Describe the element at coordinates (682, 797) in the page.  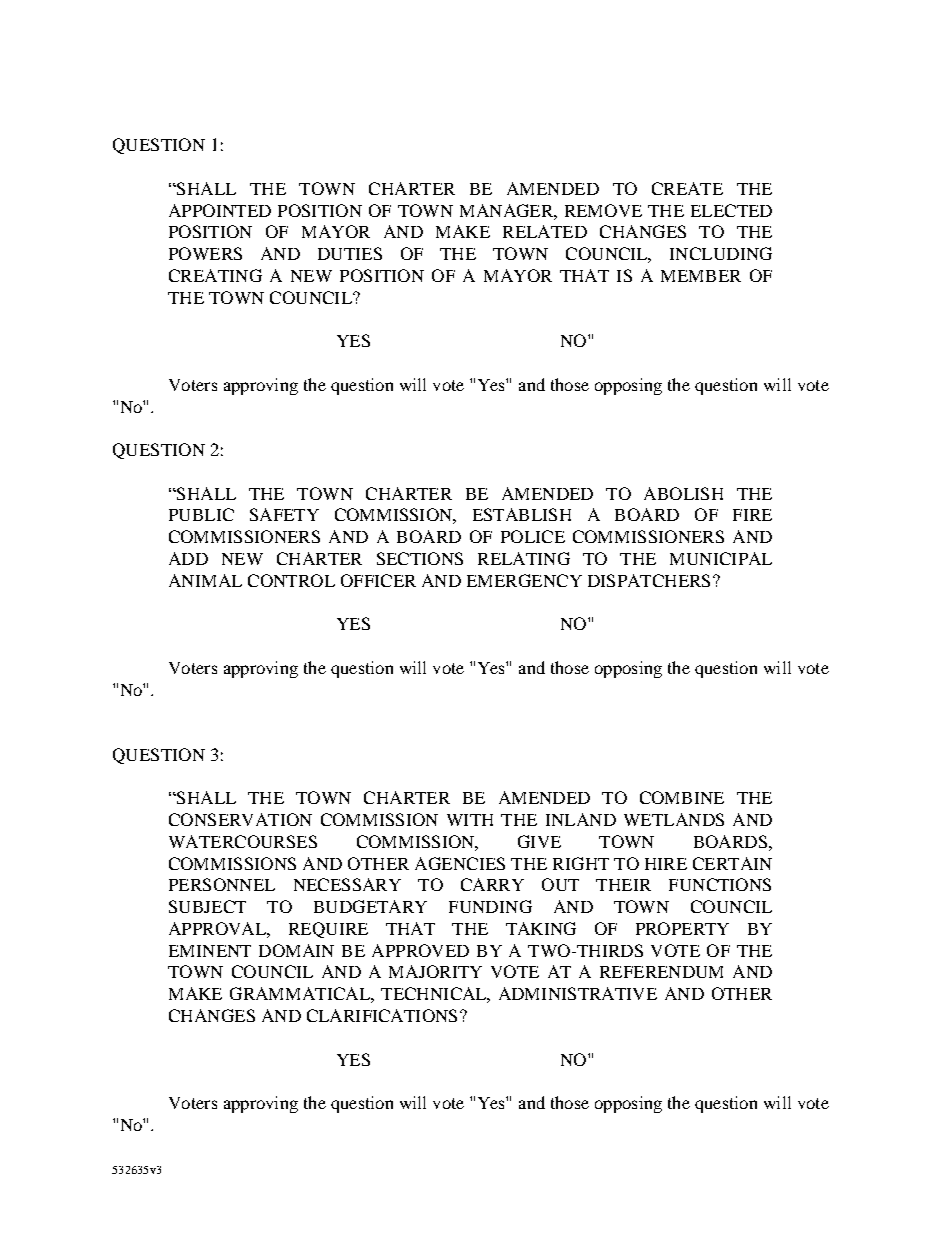
I see `COMBINE` at that location.
